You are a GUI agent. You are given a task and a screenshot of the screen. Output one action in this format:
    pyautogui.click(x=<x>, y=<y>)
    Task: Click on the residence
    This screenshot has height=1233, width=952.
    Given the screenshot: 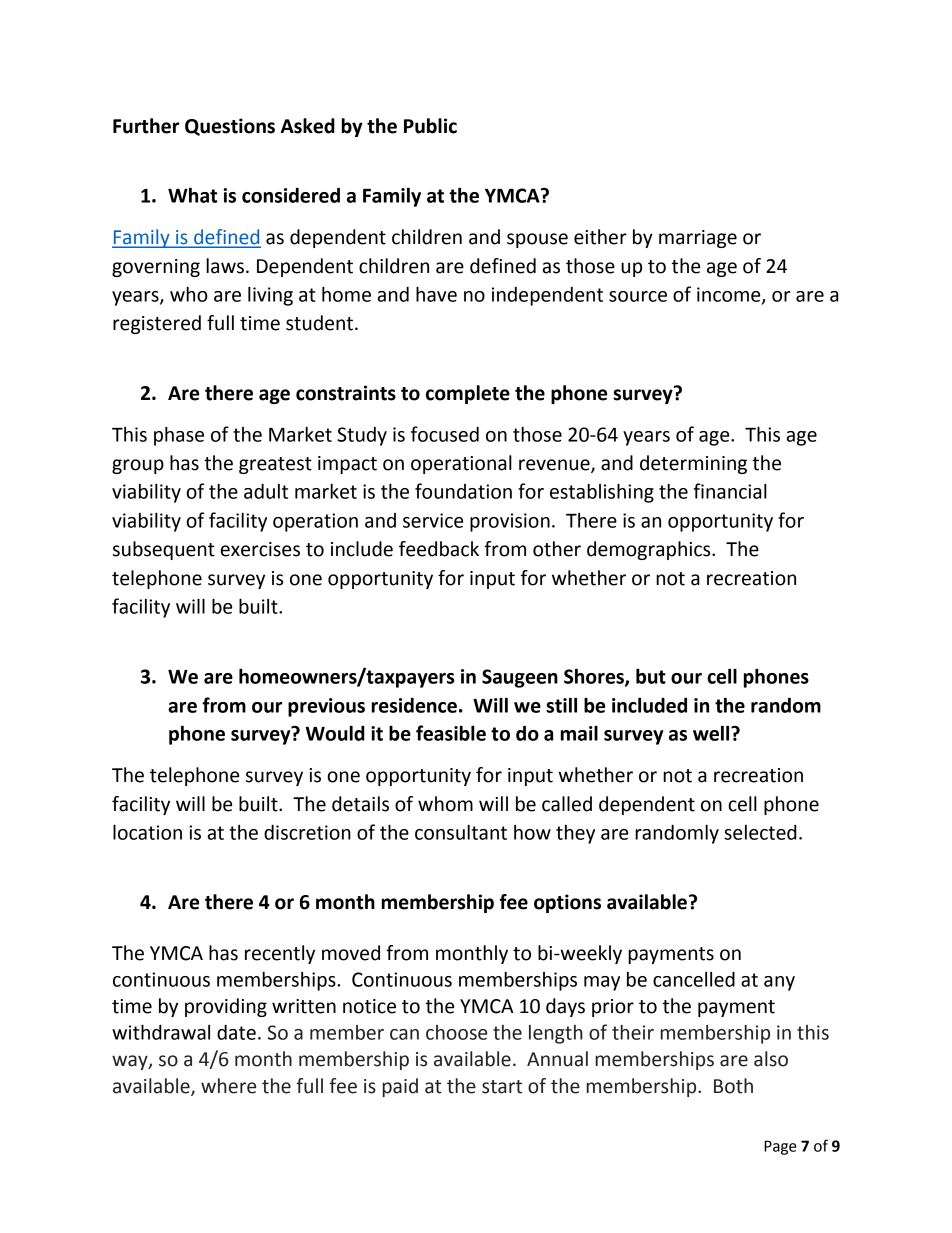 What is the action you would take?
    pyautogui.click(x=414, y=705)
